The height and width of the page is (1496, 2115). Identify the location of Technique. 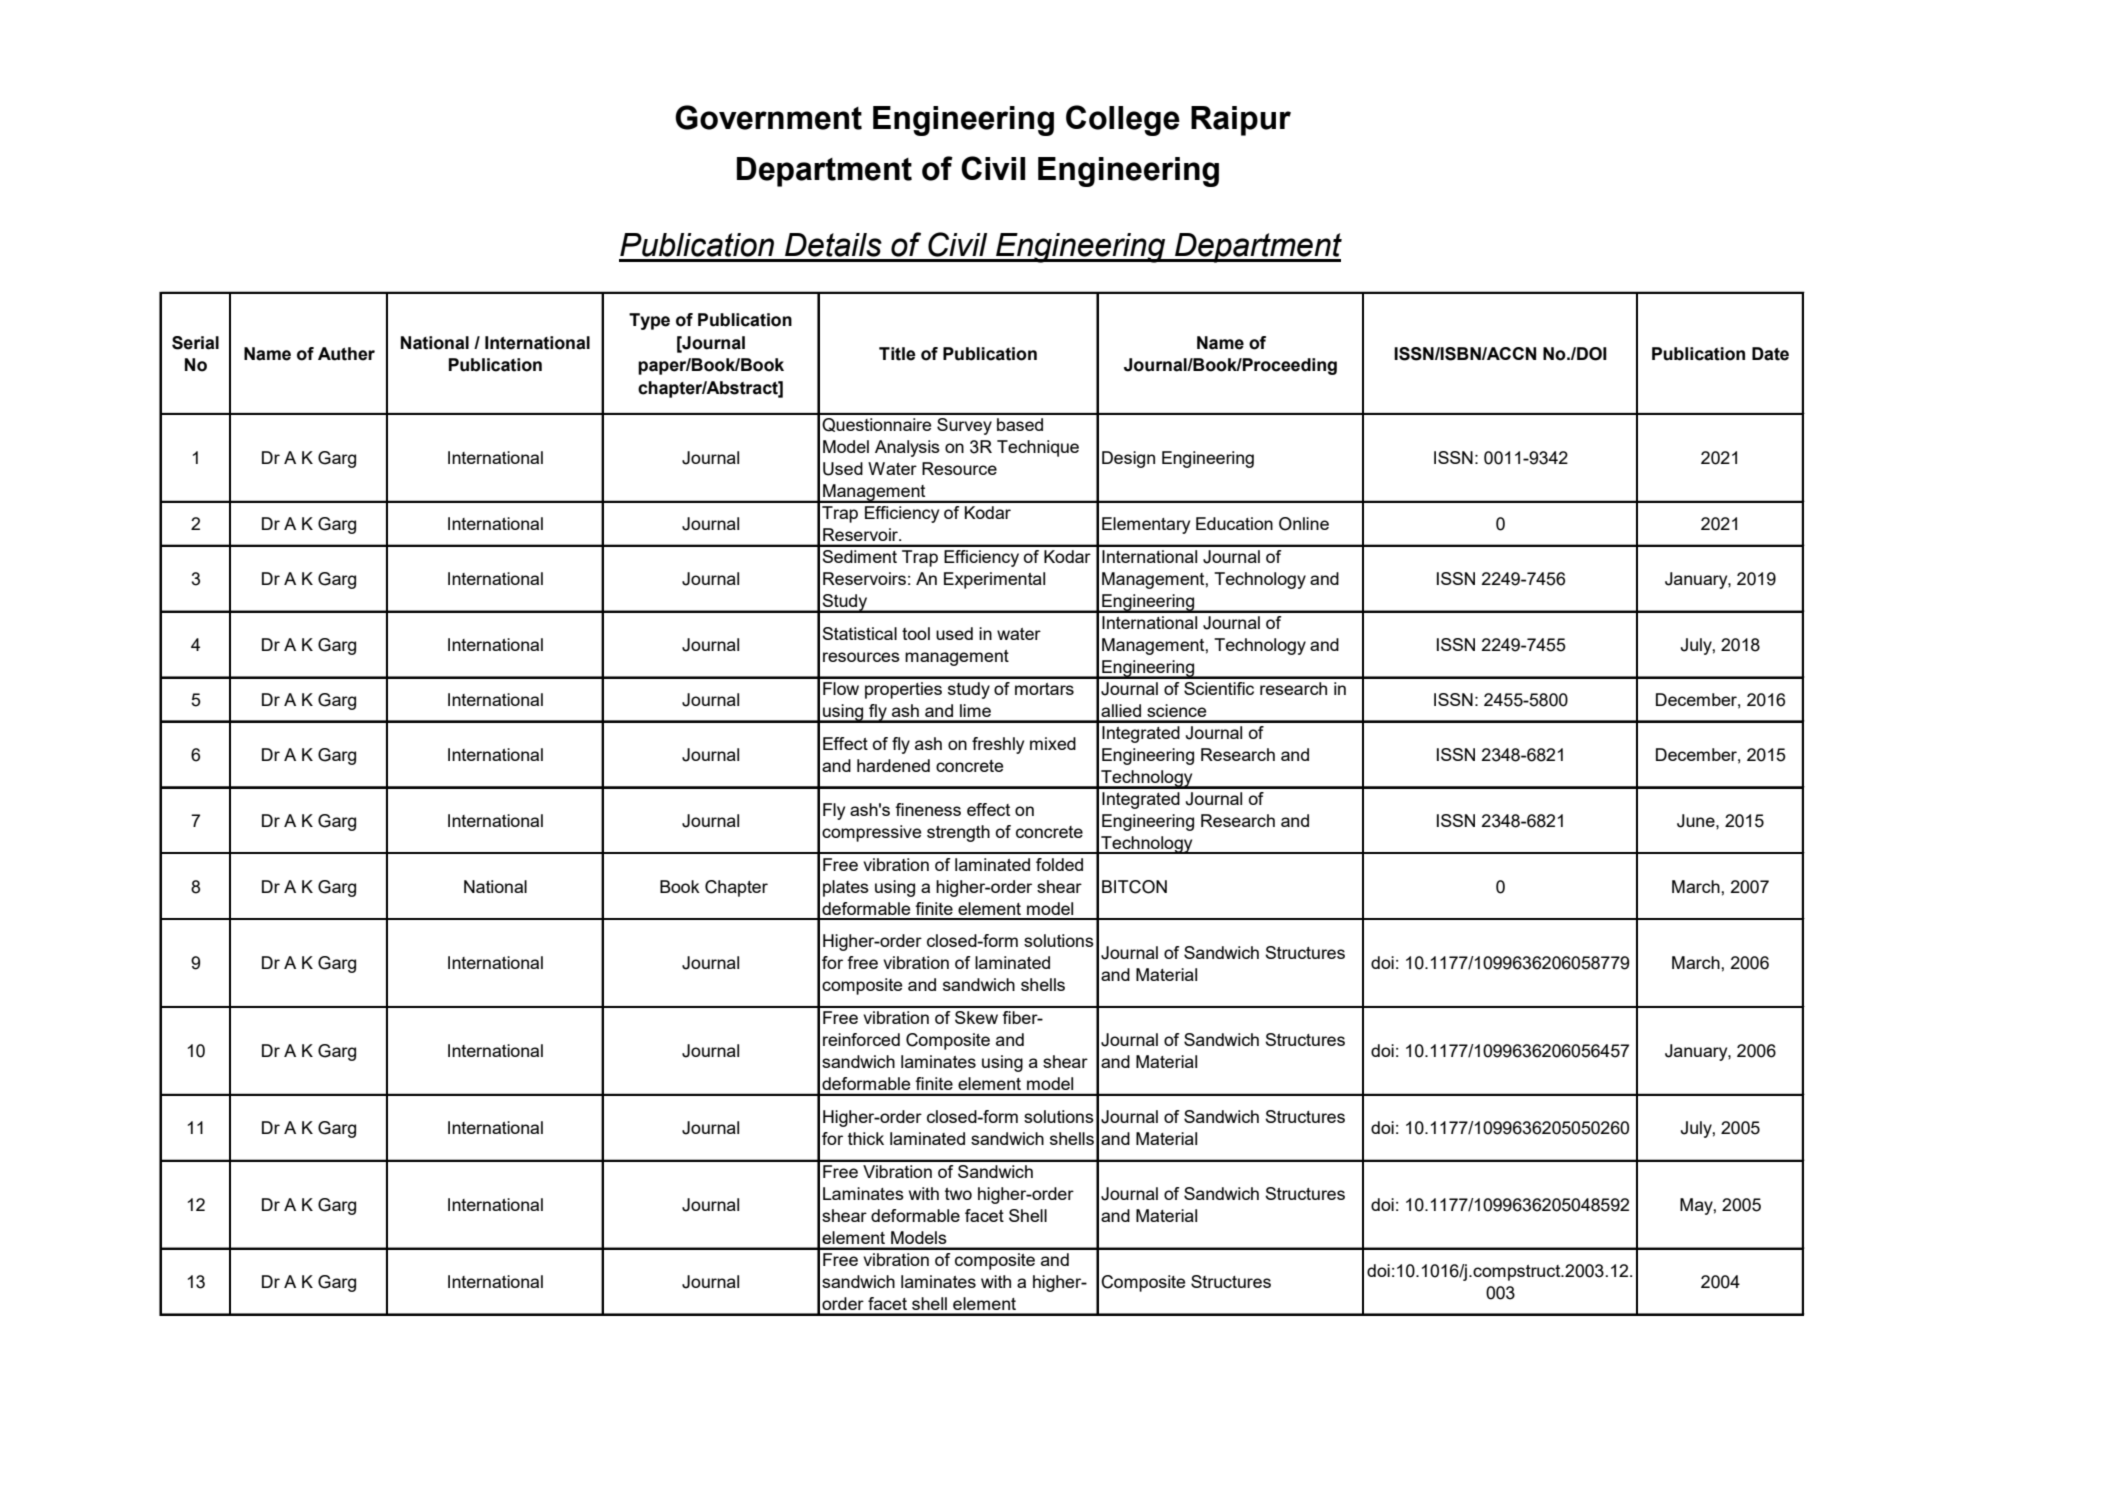
(1038, 448).
